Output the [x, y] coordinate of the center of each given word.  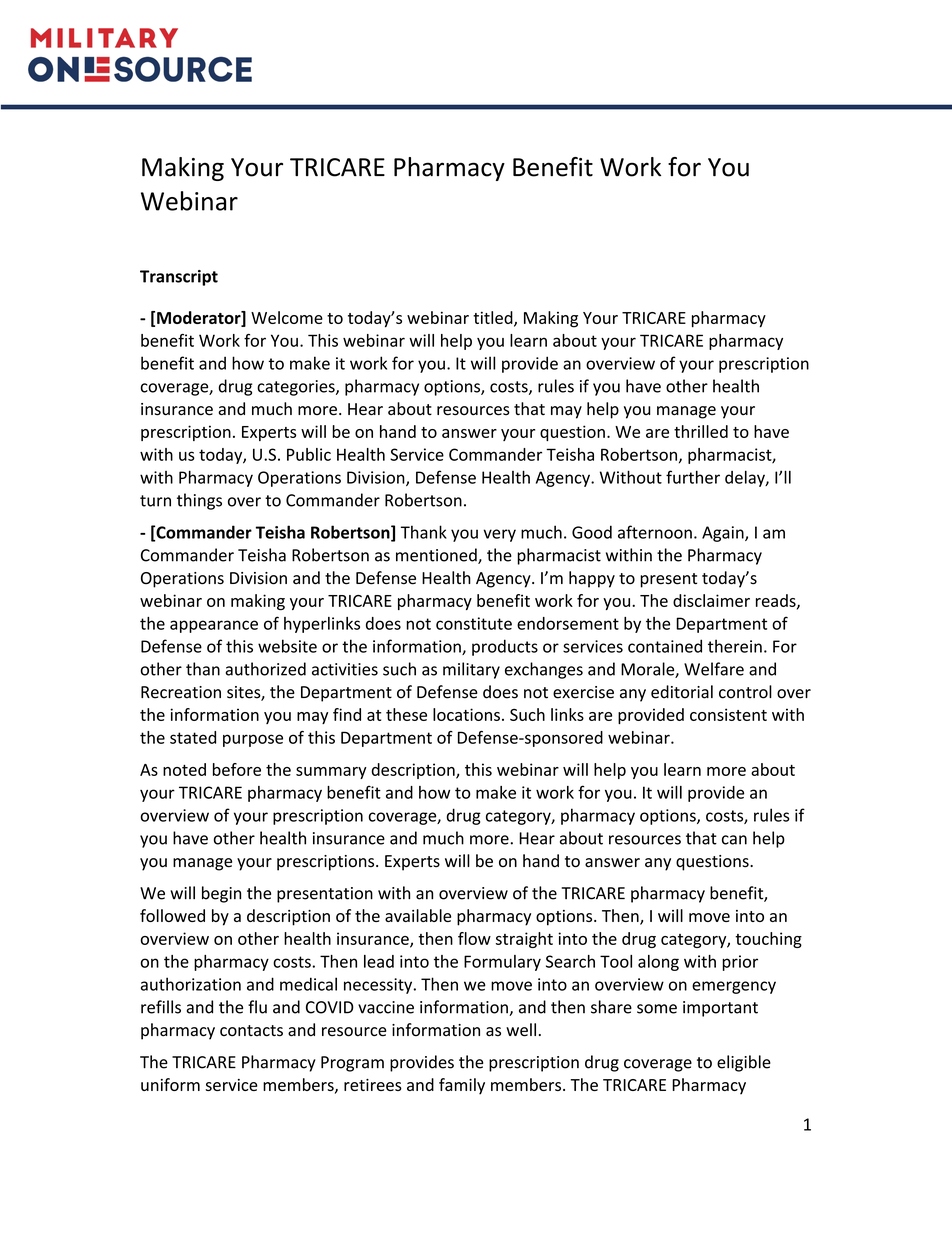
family [462, 1086]
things [199, 501]
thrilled [701, 431]
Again [724, 534]
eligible [744, 1063]
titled [494, 318]
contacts [251, 1031]
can [734, 840]
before [237, 769]
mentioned [437, 556]
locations [466, 714]
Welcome [287, 317]
